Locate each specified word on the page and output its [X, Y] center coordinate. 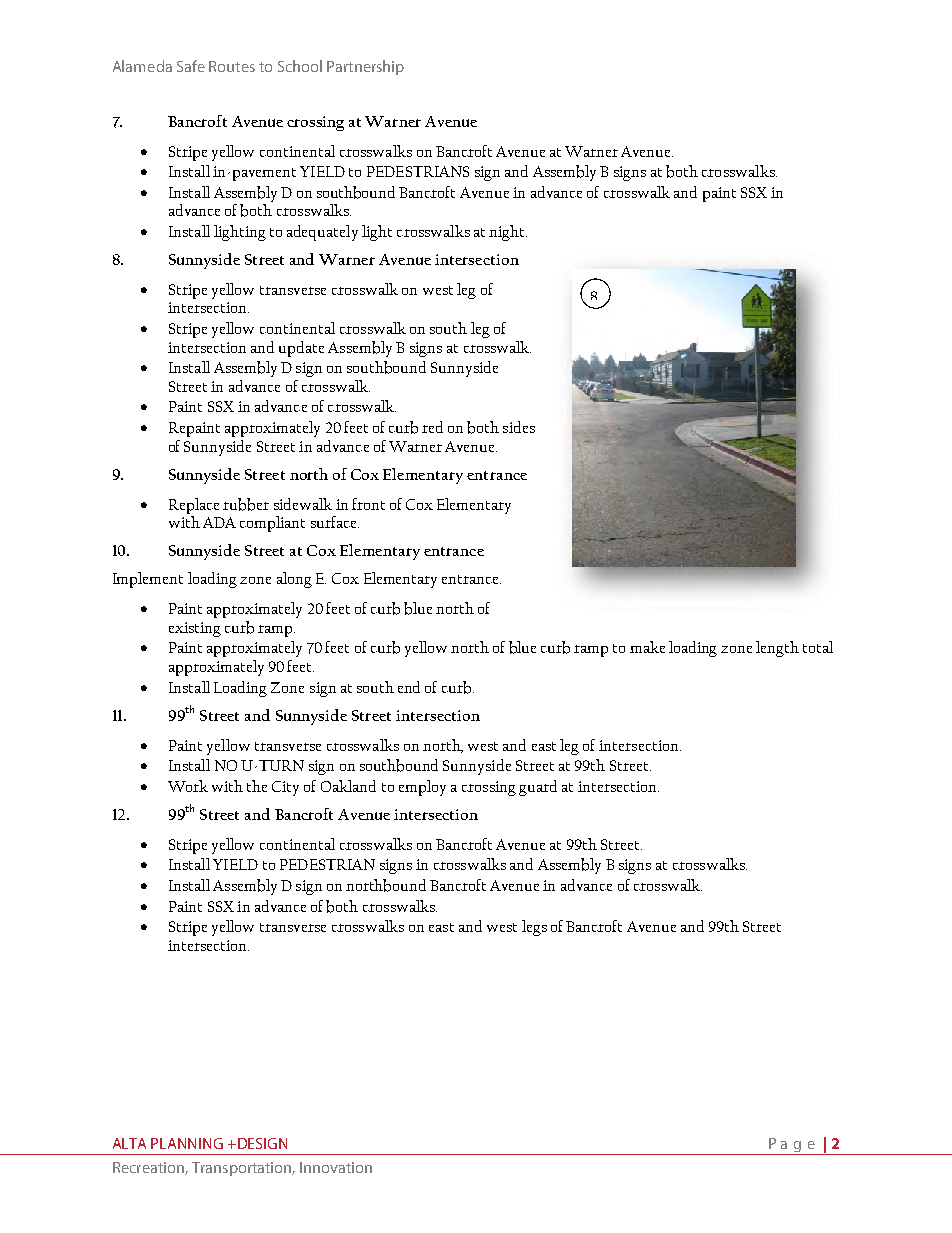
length [777, 649]
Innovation [336, 1167]
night [508, 233]
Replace [194, 506]
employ [422, 788]
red [432, 427]
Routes [232, 66]
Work [188, 786]
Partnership [365, 67]
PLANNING [187, 1143]
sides [519, 427]
